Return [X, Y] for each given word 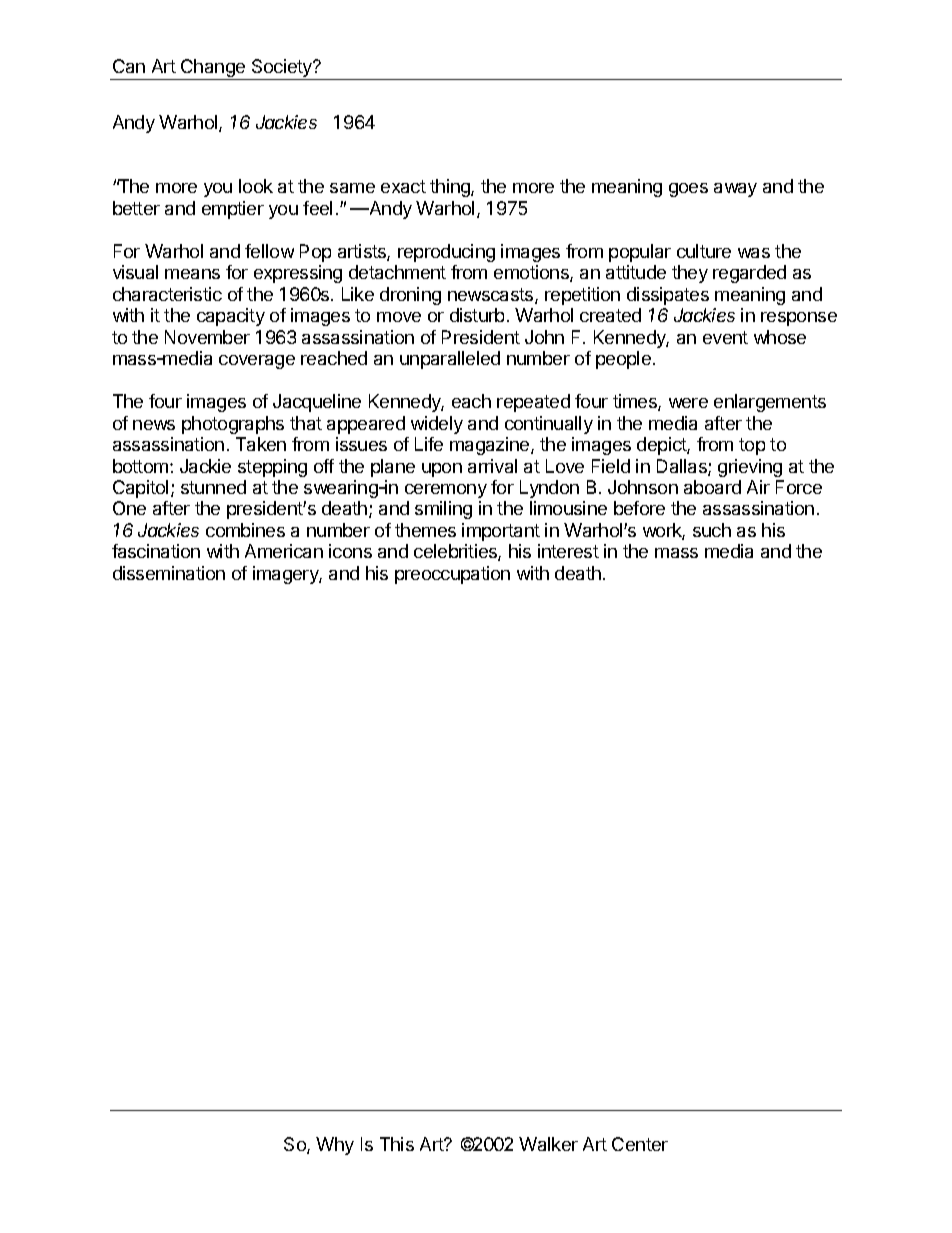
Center [640, 1144]
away [735, 190]
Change [212, 69]
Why [335, 1146]
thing [450, 188]
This [397, 1144]
